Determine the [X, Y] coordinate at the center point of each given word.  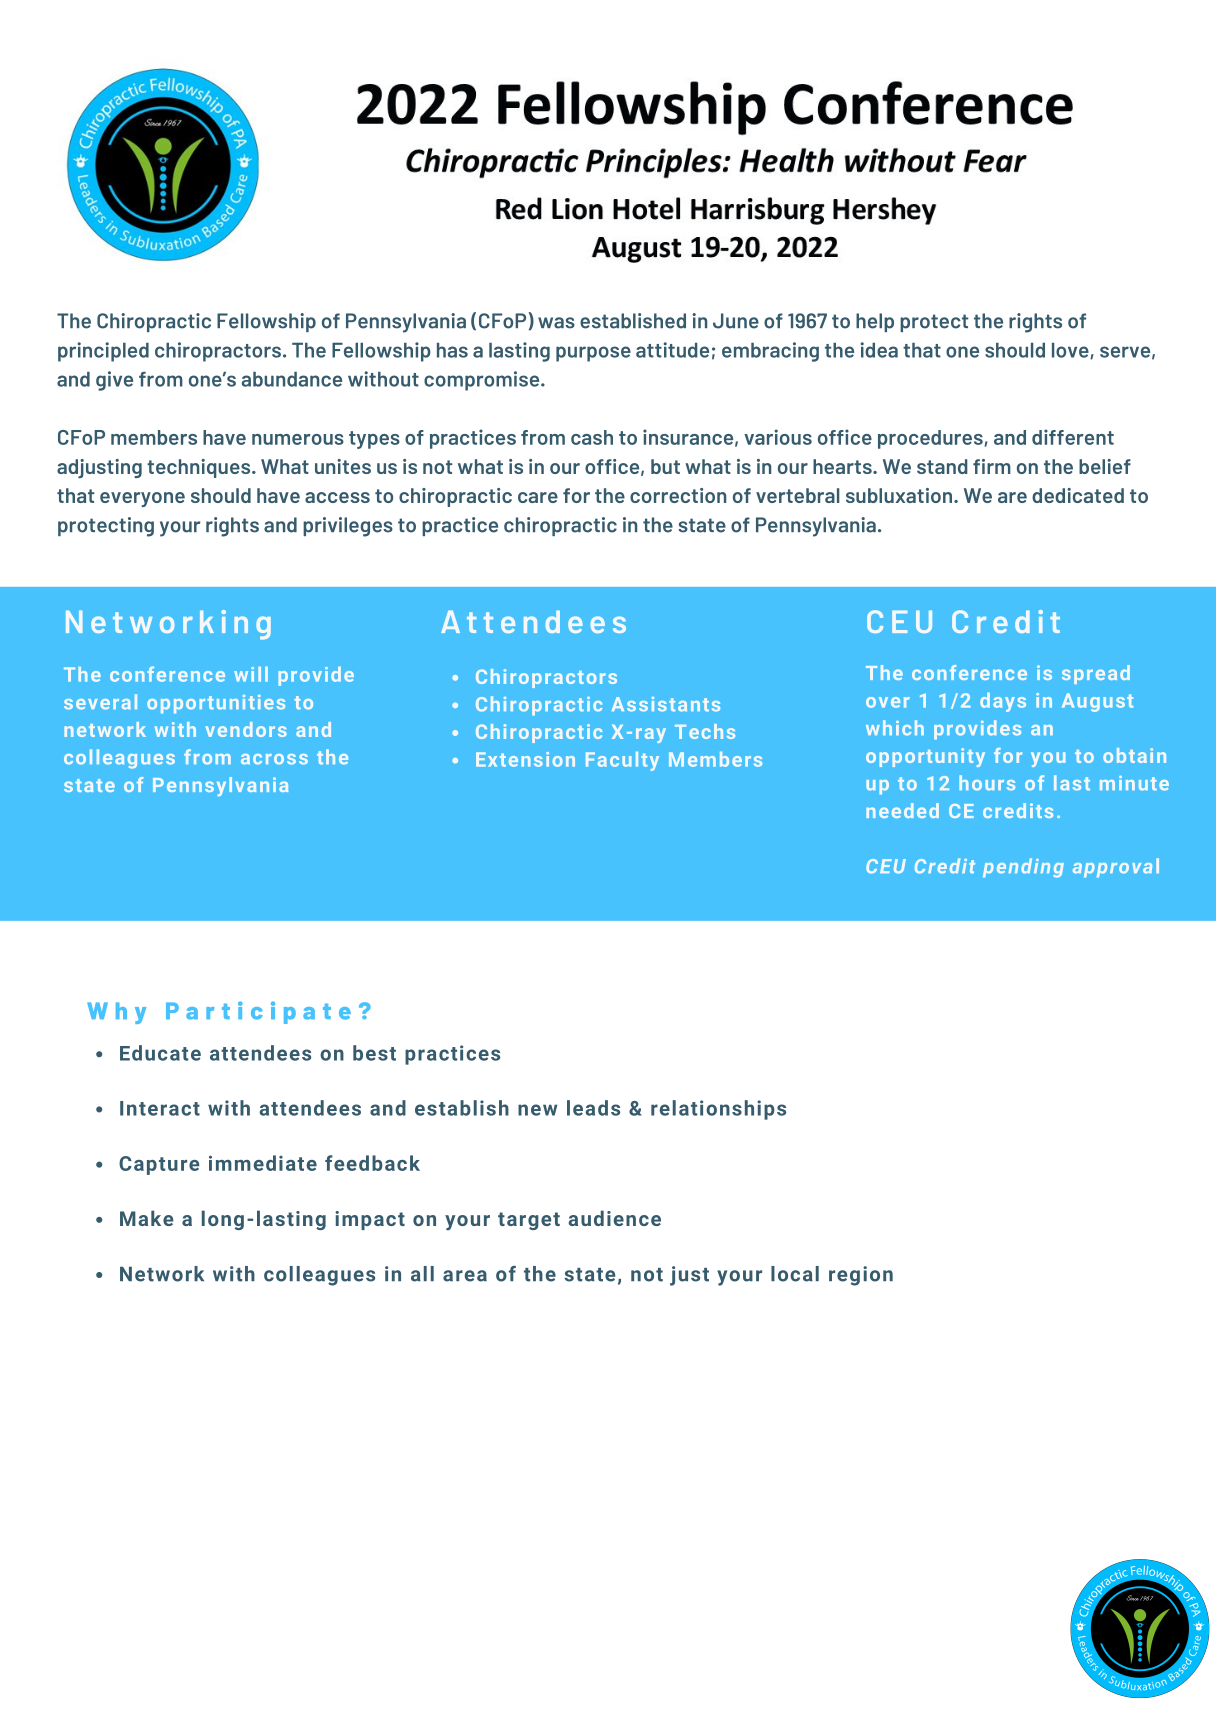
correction [678, 495]
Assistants [666, 704]
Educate [160, 1053]
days [1003, 702]
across [274, 759]
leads [593, 1108]
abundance [292, 379]
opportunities [216, 704]
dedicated [1078, 495]
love [1071, 351]
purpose [593, 354]
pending [1023, 868]
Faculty [622, 761]
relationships [718, 1110]
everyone [142, 499]
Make [146, 1218]
